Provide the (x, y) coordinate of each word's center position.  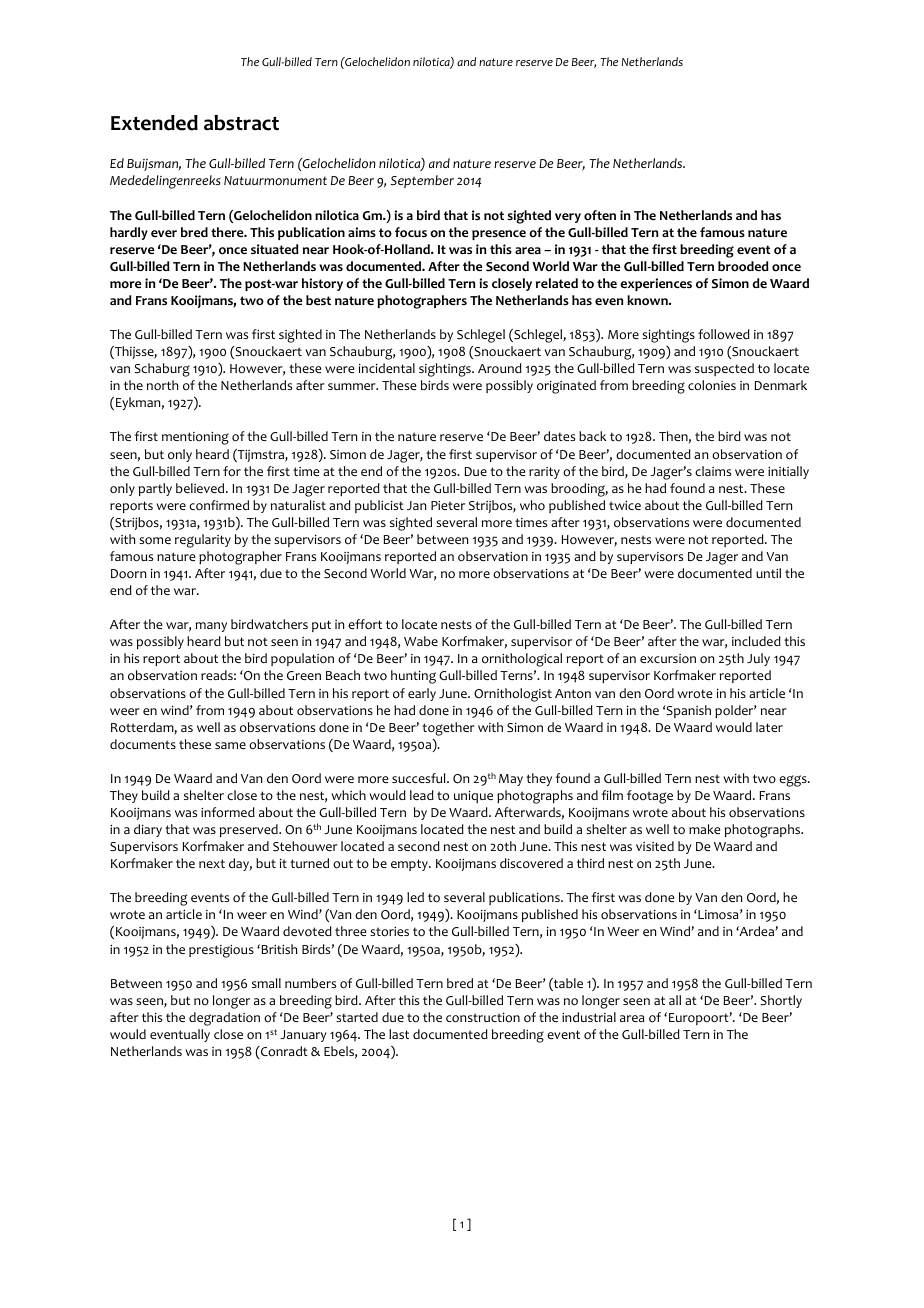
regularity (203, 541)
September (422, 181)
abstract (241, 123)
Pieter (448, 505)
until (768, 573)
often (600, 215)
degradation (224, 1019)
